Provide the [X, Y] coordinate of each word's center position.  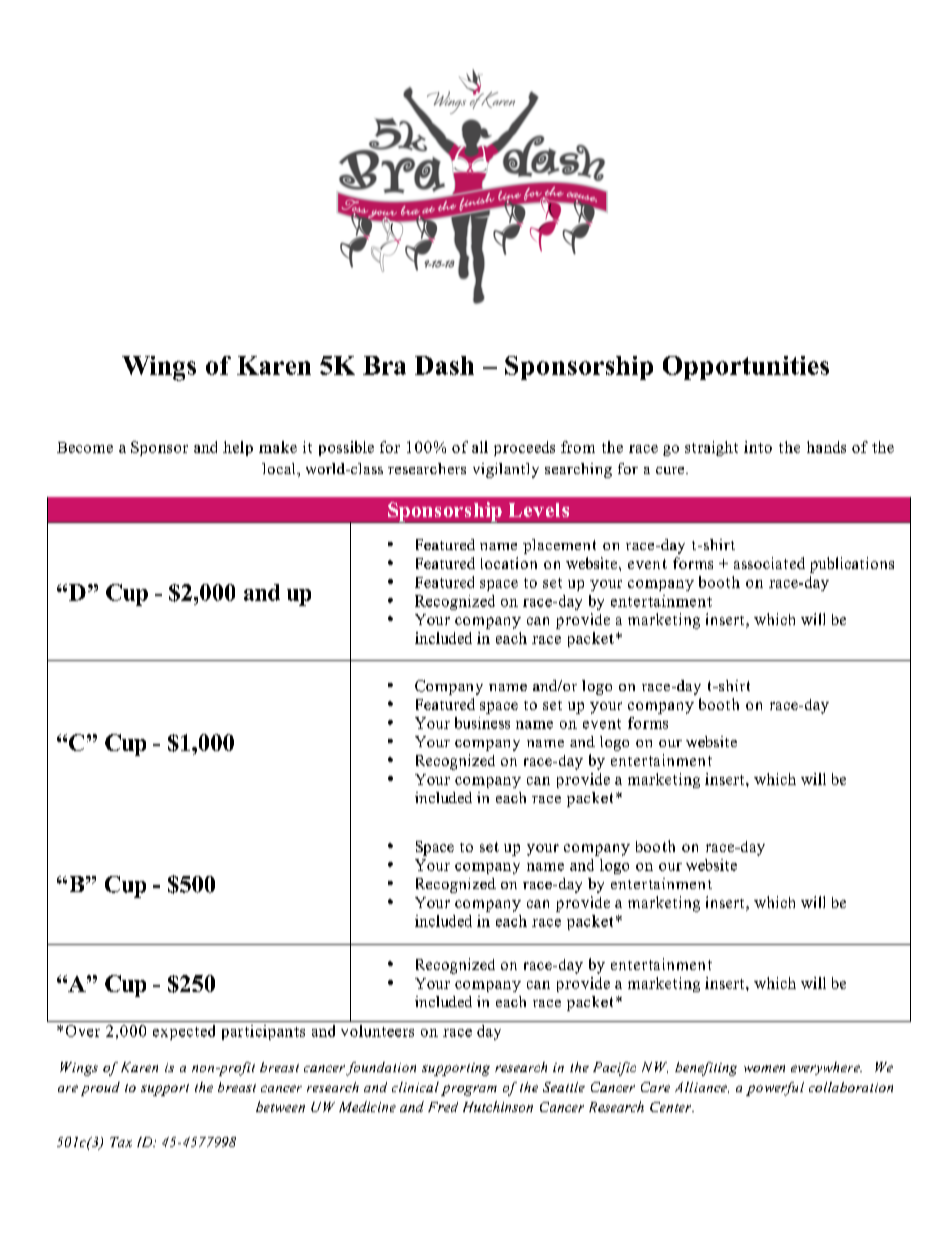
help [238, 448]
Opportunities [746, 368]
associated [769, 563]
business [482, 723]
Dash [444, 365]
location [509, 563]
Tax [121, 1142]
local [280, 468]
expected [184, 1032]
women [764, 1068]
